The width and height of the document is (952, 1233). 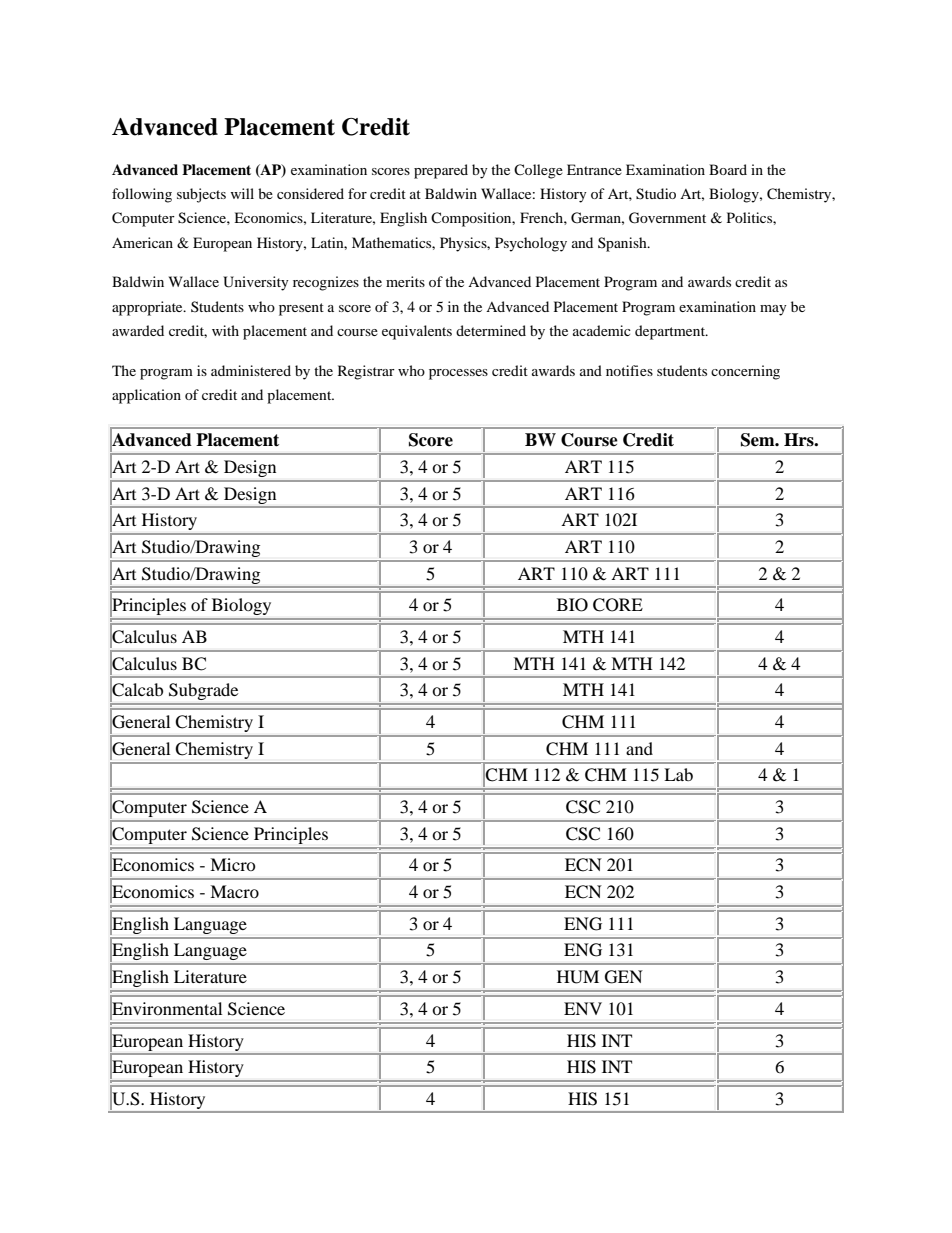 I want to click on Lab, so click(x=678, y=774).
